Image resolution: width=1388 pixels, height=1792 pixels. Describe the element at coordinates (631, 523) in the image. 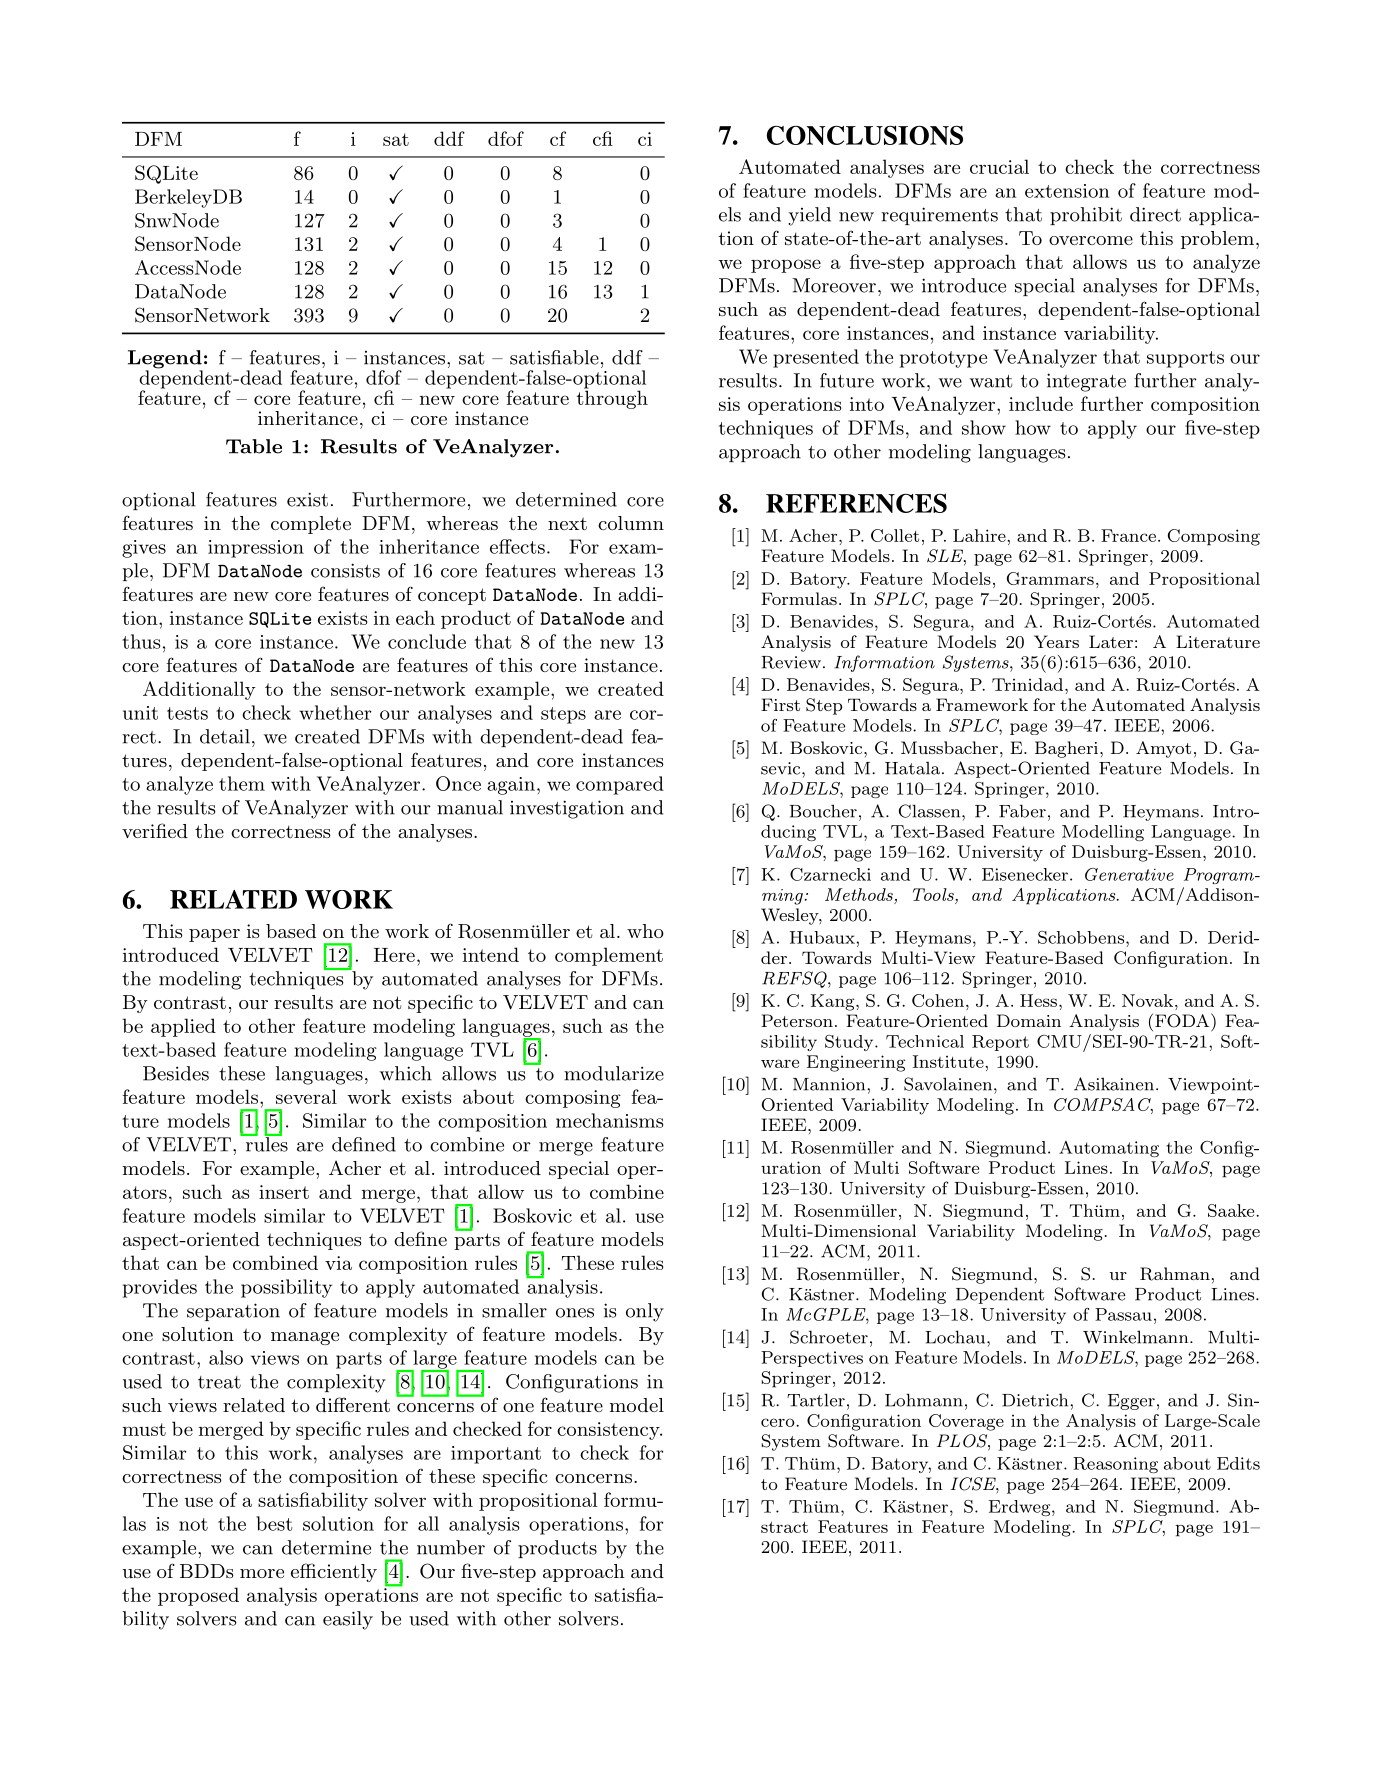

I see `column` at that location.
